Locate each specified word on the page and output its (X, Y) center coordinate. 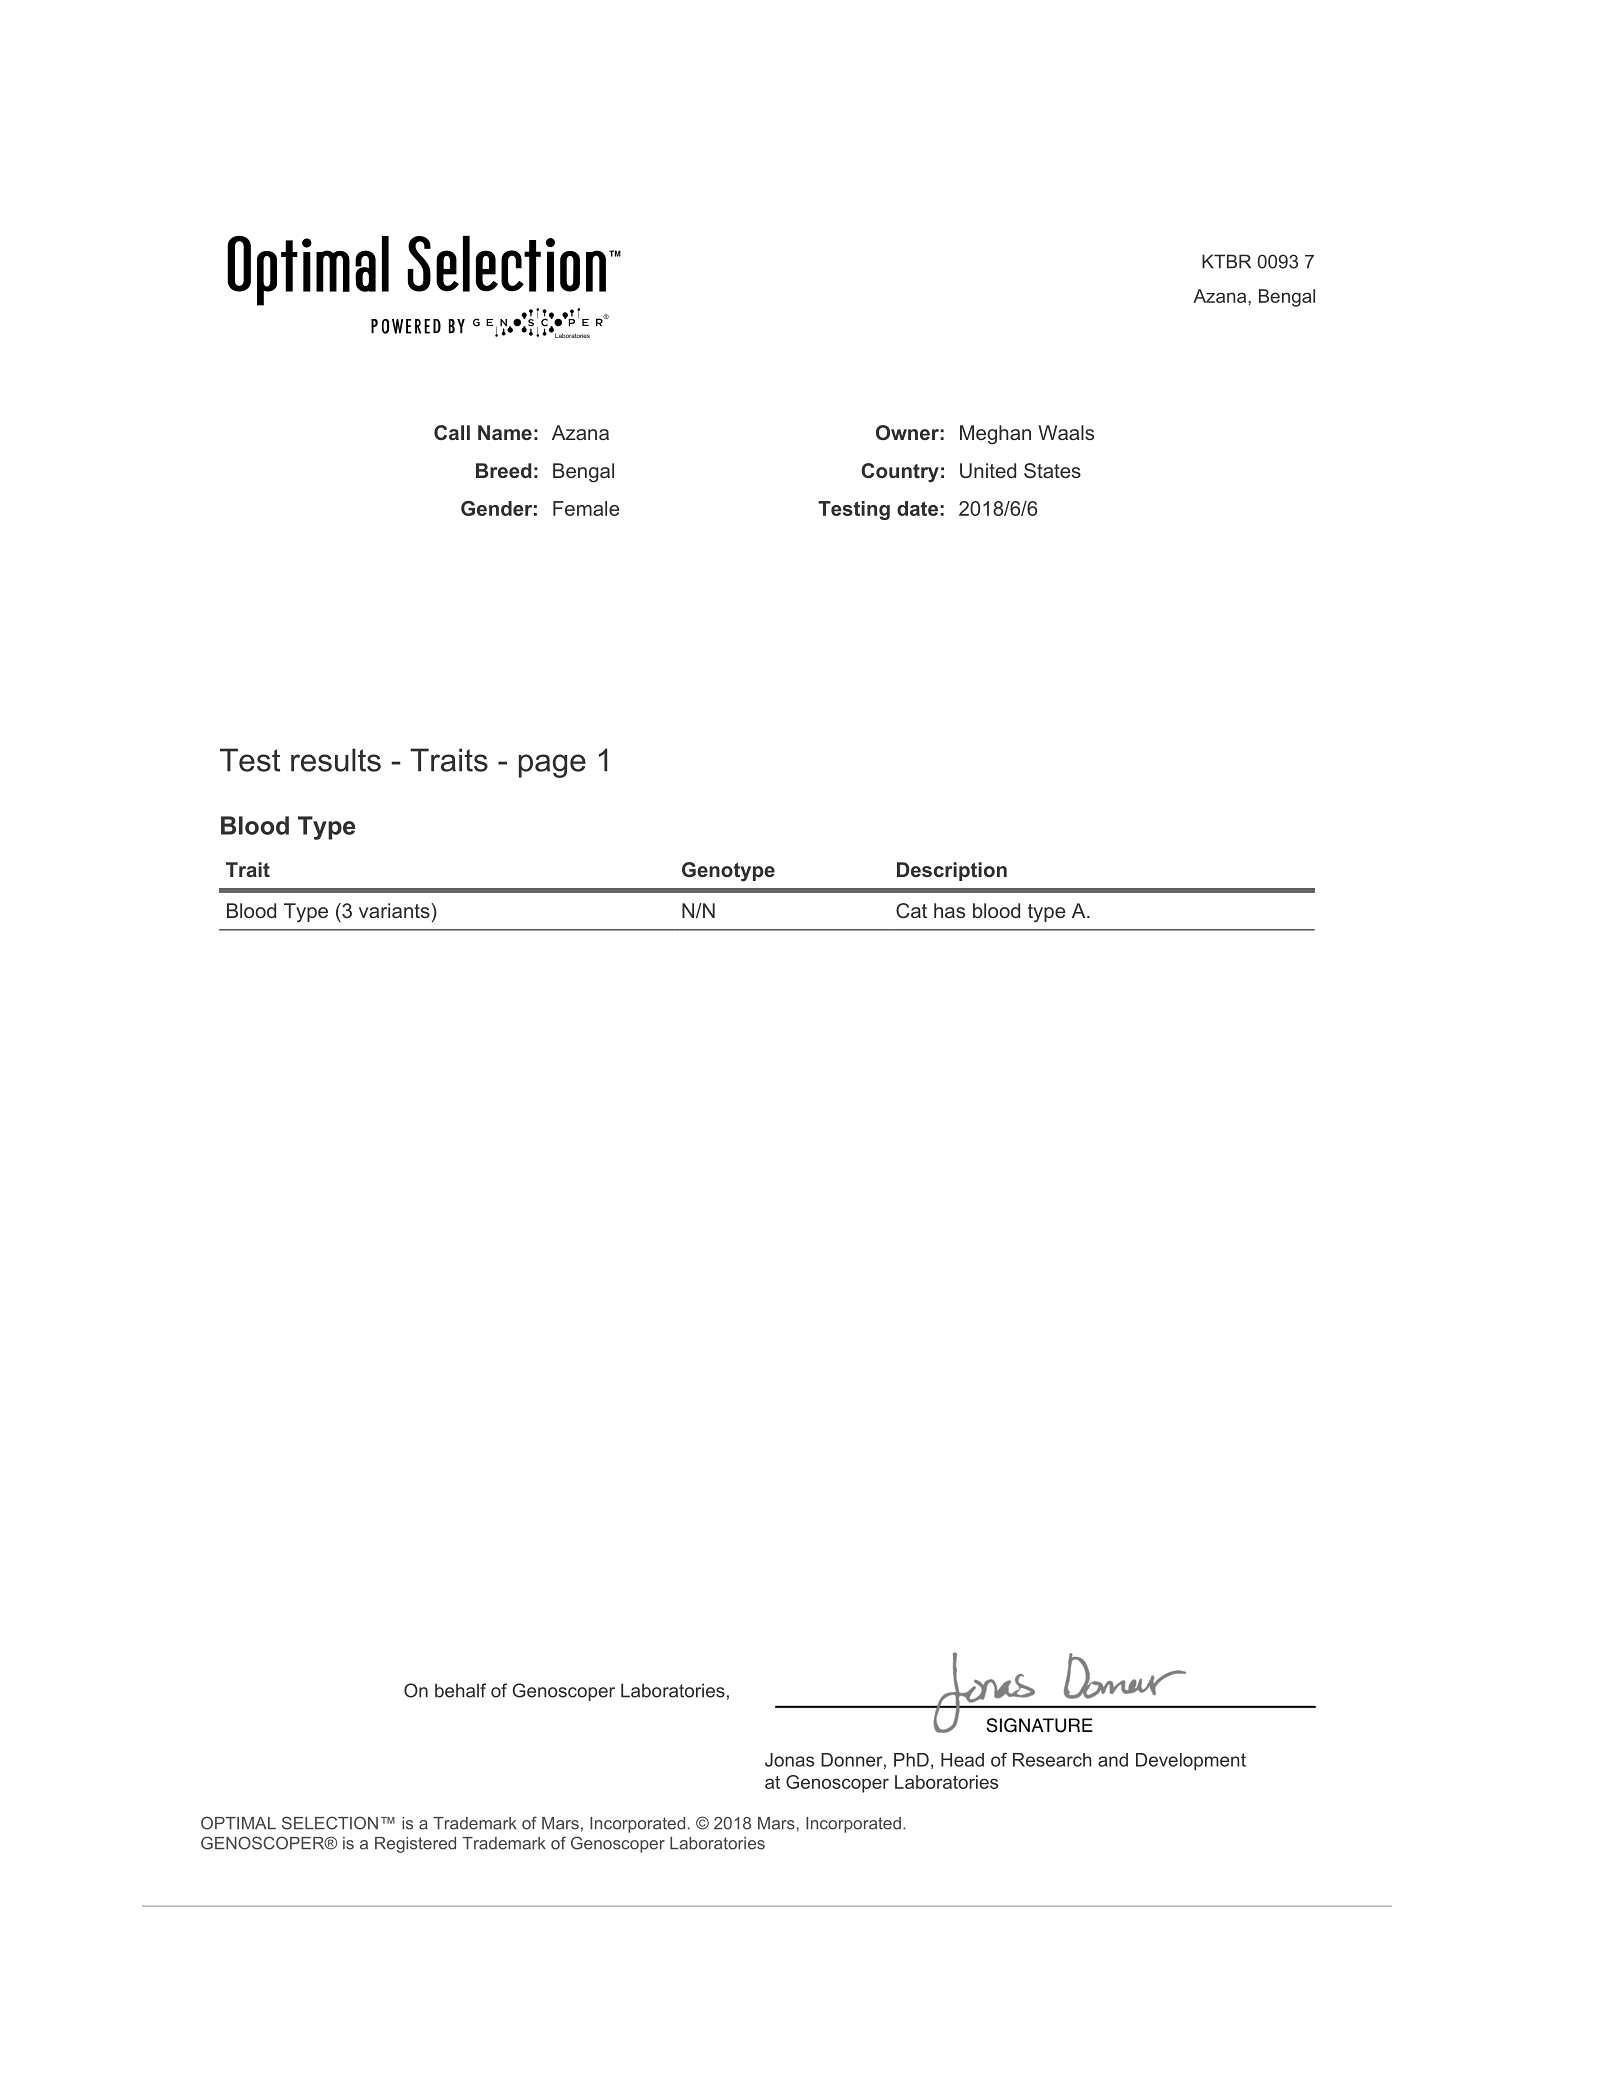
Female (586, 508)
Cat (911, 910)
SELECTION (330, 1823)
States (1052, 470)
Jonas (789, 1760)
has (949, 910)
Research (1052, 1760)
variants (395, 910)
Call (452, 432)
